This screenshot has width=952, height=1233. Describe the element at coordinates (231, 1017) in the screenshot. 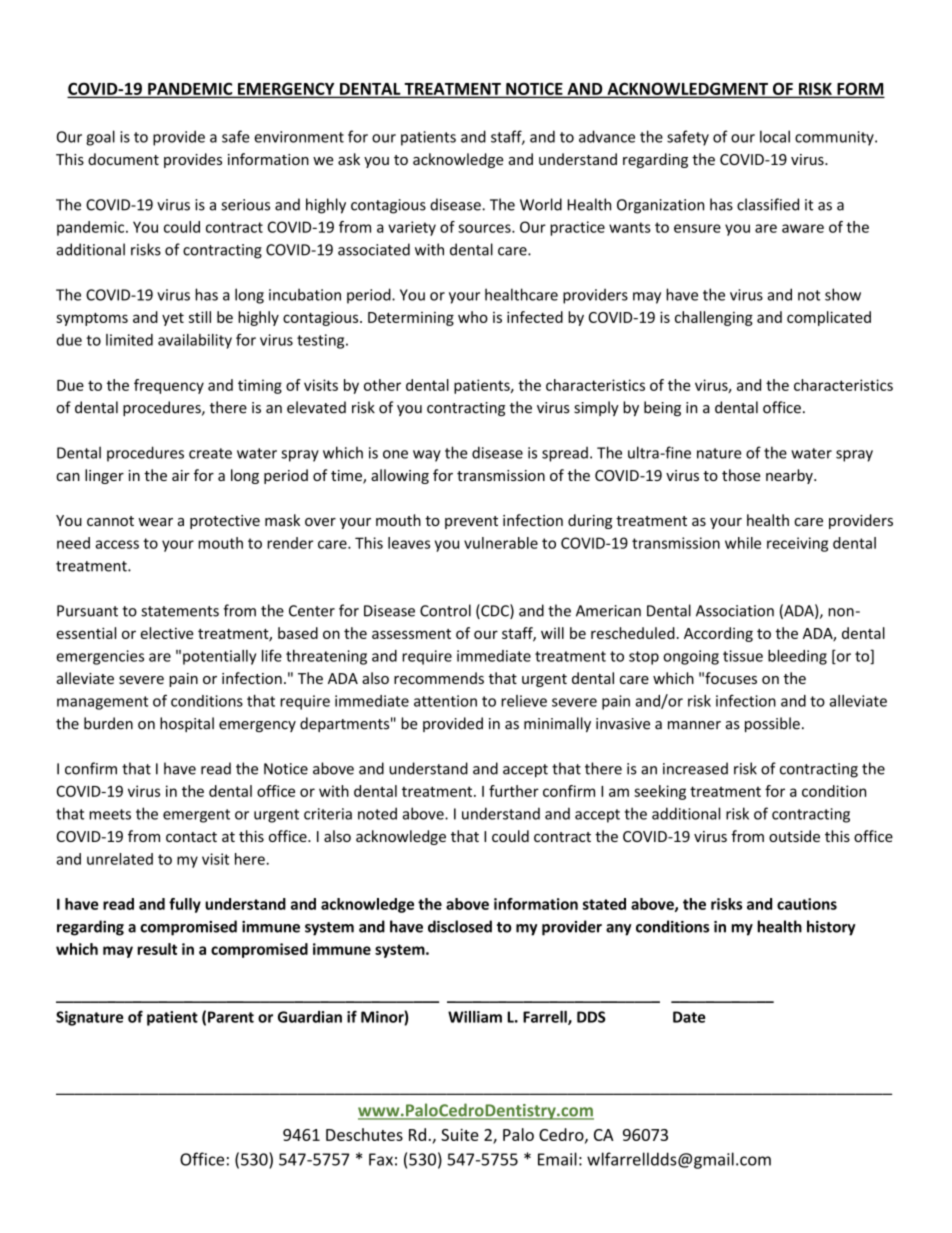

I see `Parent` at that location.
